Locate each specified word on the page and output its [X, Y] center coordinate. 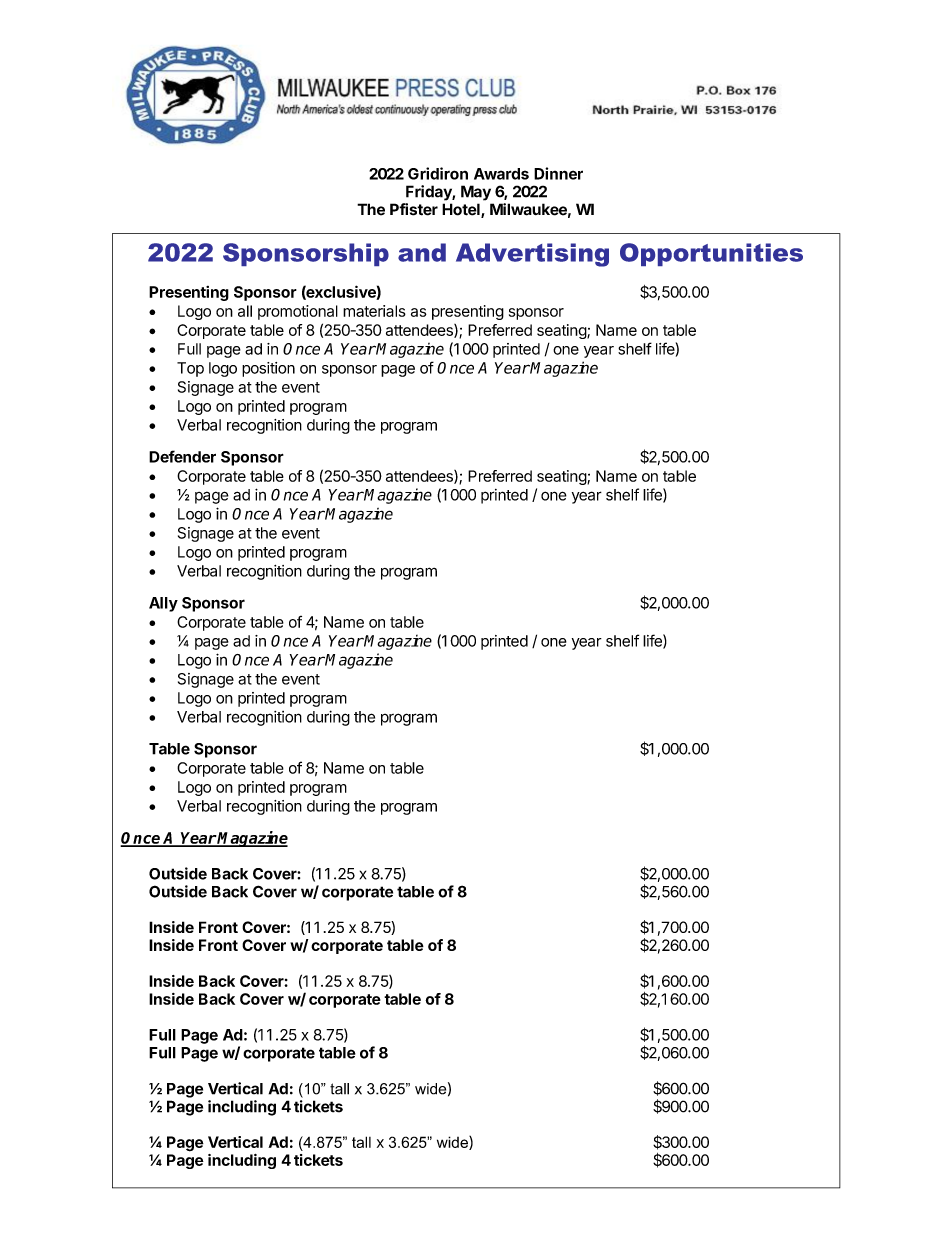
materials [374, 311]
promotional [298, 312]
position [268, 369]
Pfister [414, 209]
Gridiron [438, 173]
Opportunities [711, 254]
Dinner [558, 173]
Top [190, 369]
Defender [182, 456]
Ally [163, 604]
